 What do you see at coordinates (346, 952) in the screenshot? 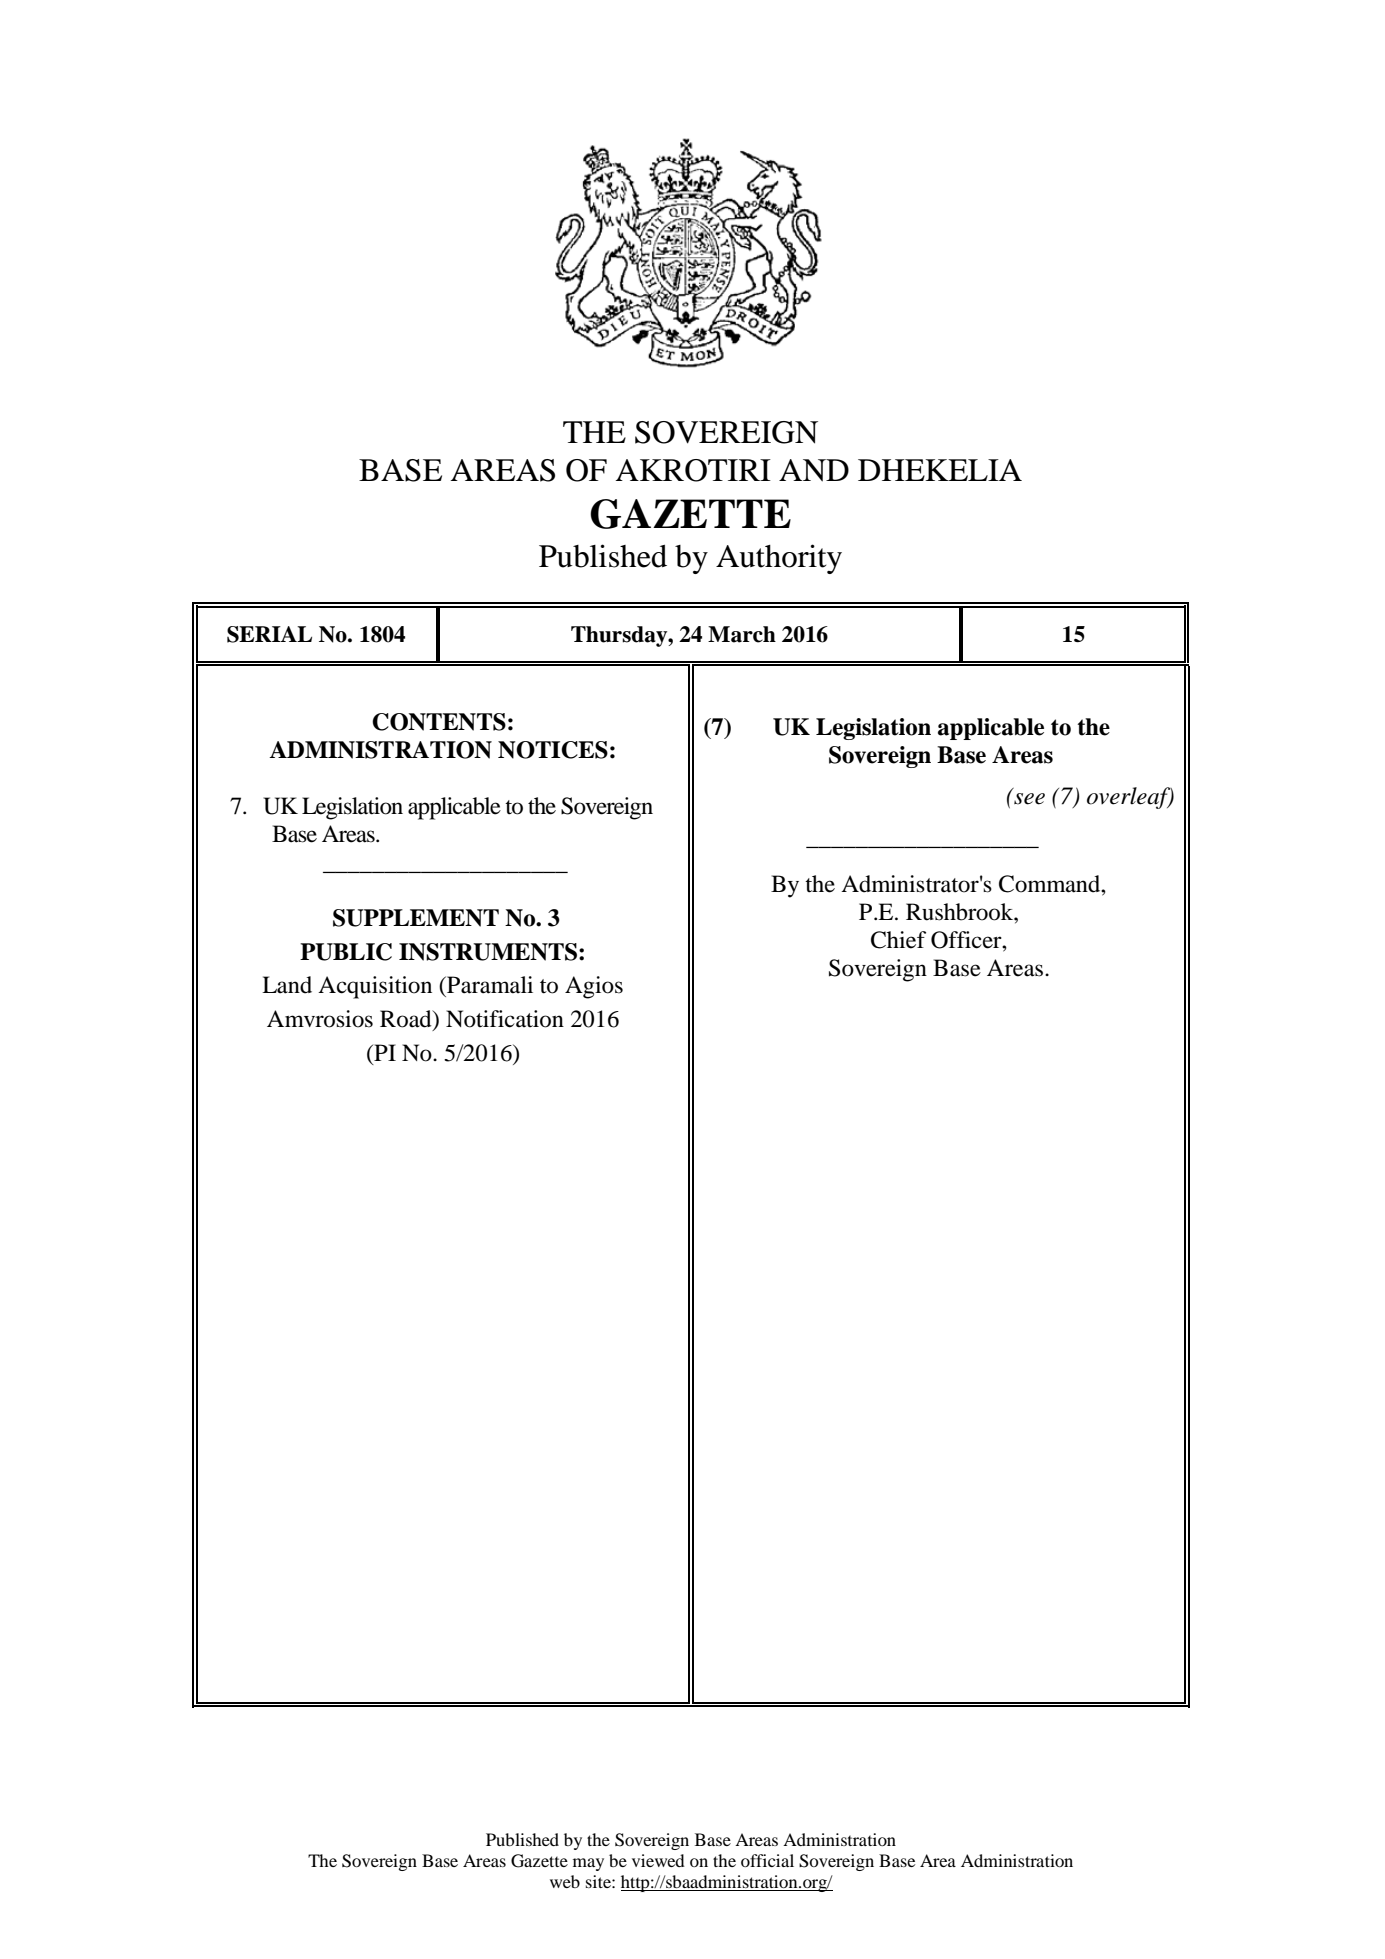
I see `PUBLIC` at bounding box center [346, 952].
